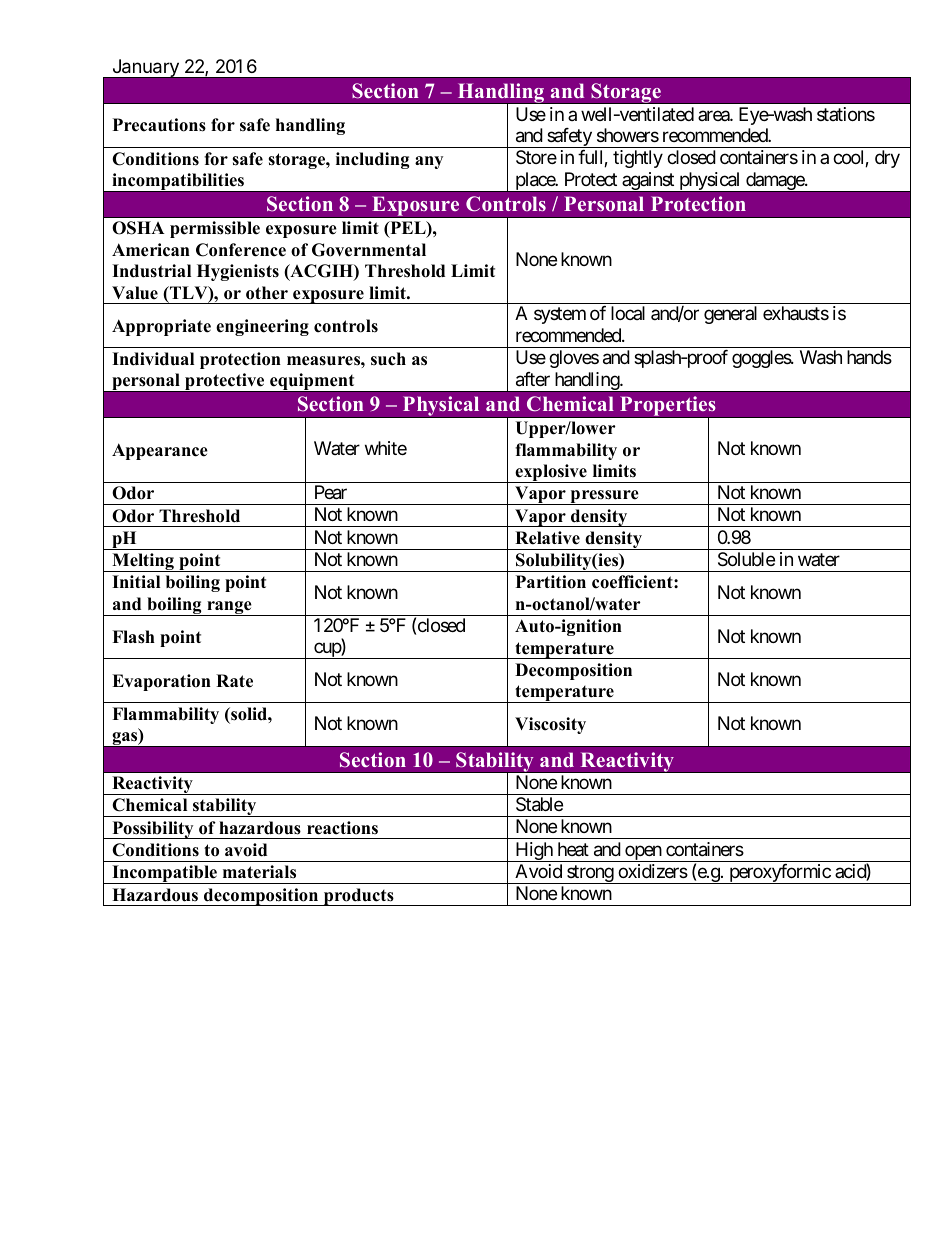  Describe the element at coordinates (534, 852) in the screenshot. I see `High` at that location.
